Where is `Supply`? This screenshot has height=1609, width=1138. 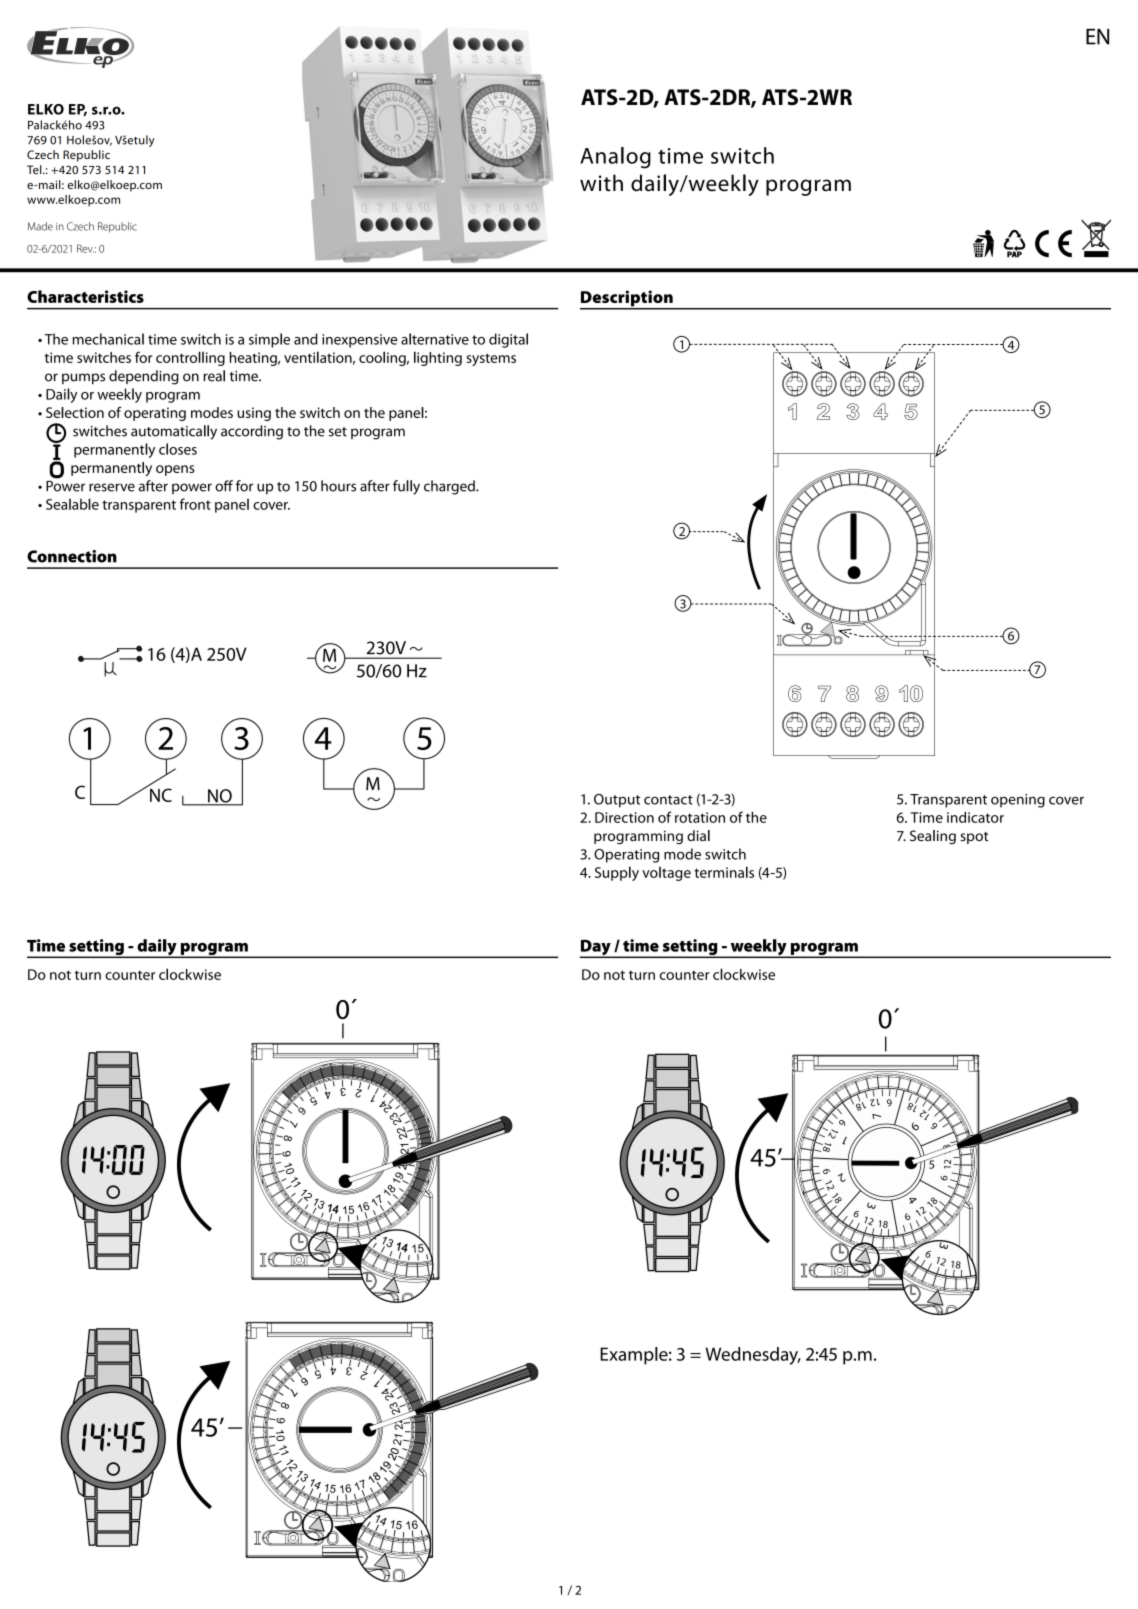 Supply is located at coordinates (617, 873).
